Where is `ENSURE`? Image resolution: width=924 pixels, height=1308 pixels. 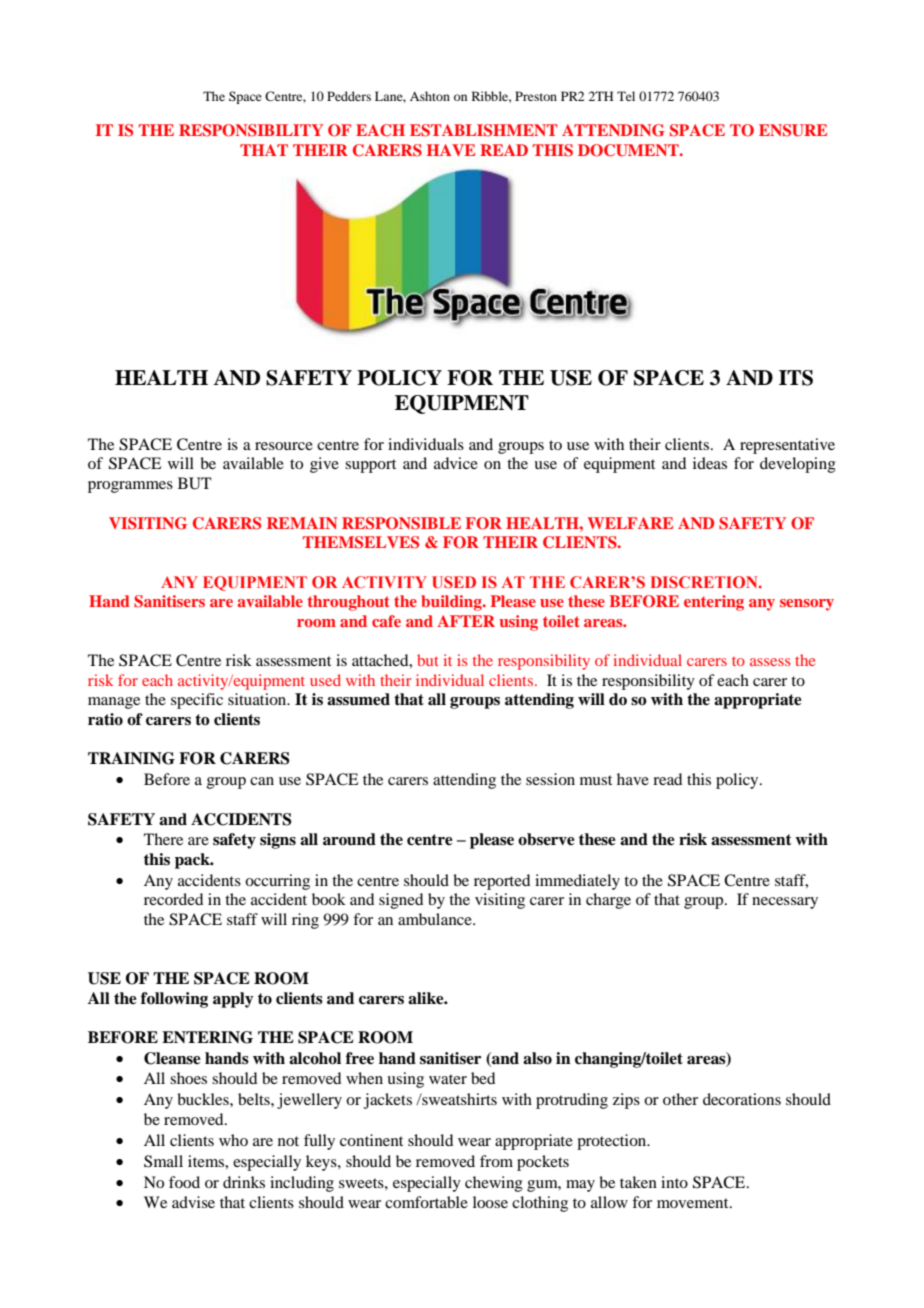 ENSURE is located at coordinates (793, 130).
